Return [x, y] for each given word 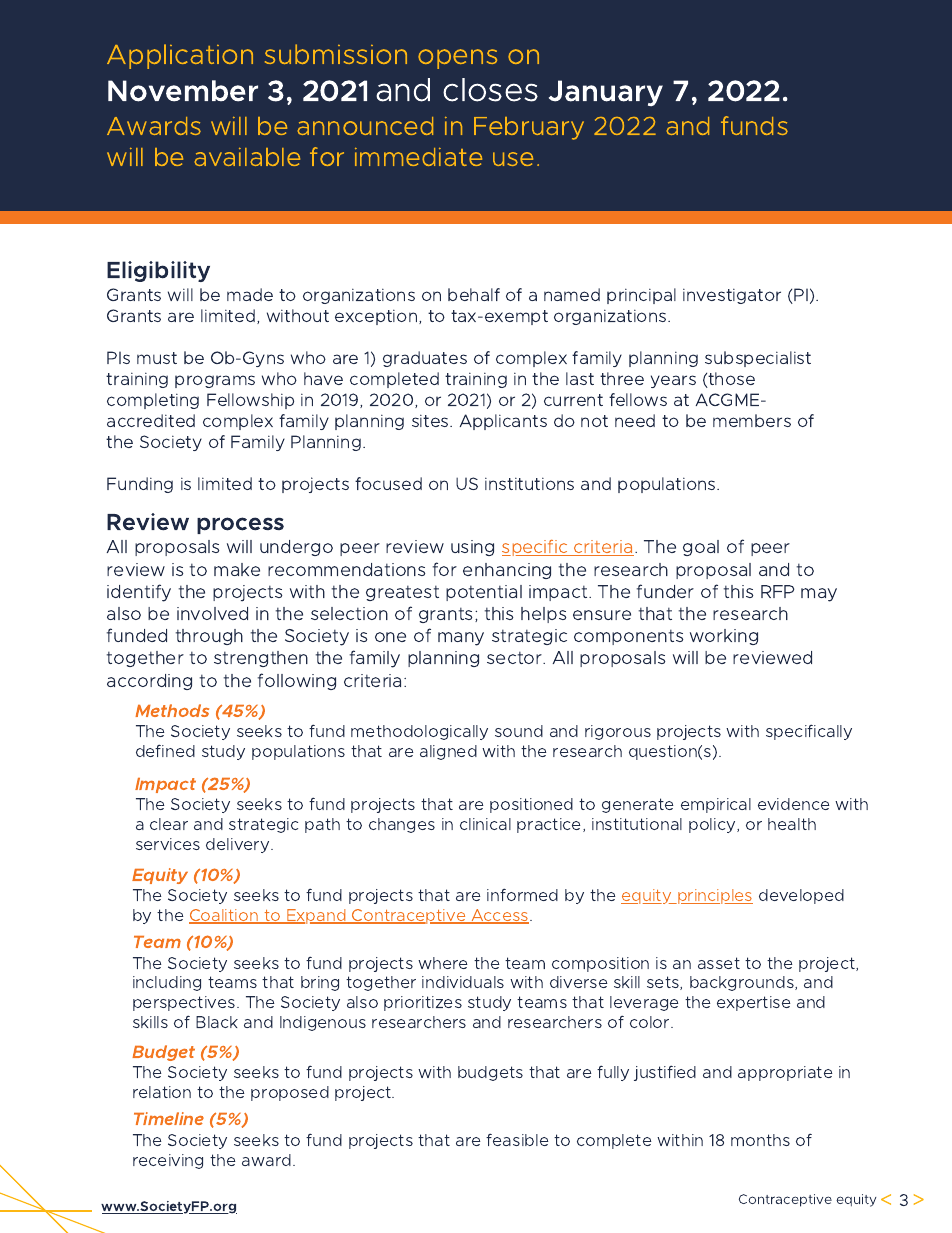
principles [714, 896]
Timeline [169, 1118]
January [606, 93]
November [183, 91]
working [724, 637]
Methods [172, 710]
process [240, 525]
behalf [474, 294]
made [250, 294]
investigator [732, 296]
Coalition [224, 916]
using [472, 548]
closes [490, 90]
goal [701, 548]
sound [519, 731]
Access [500, 916]
